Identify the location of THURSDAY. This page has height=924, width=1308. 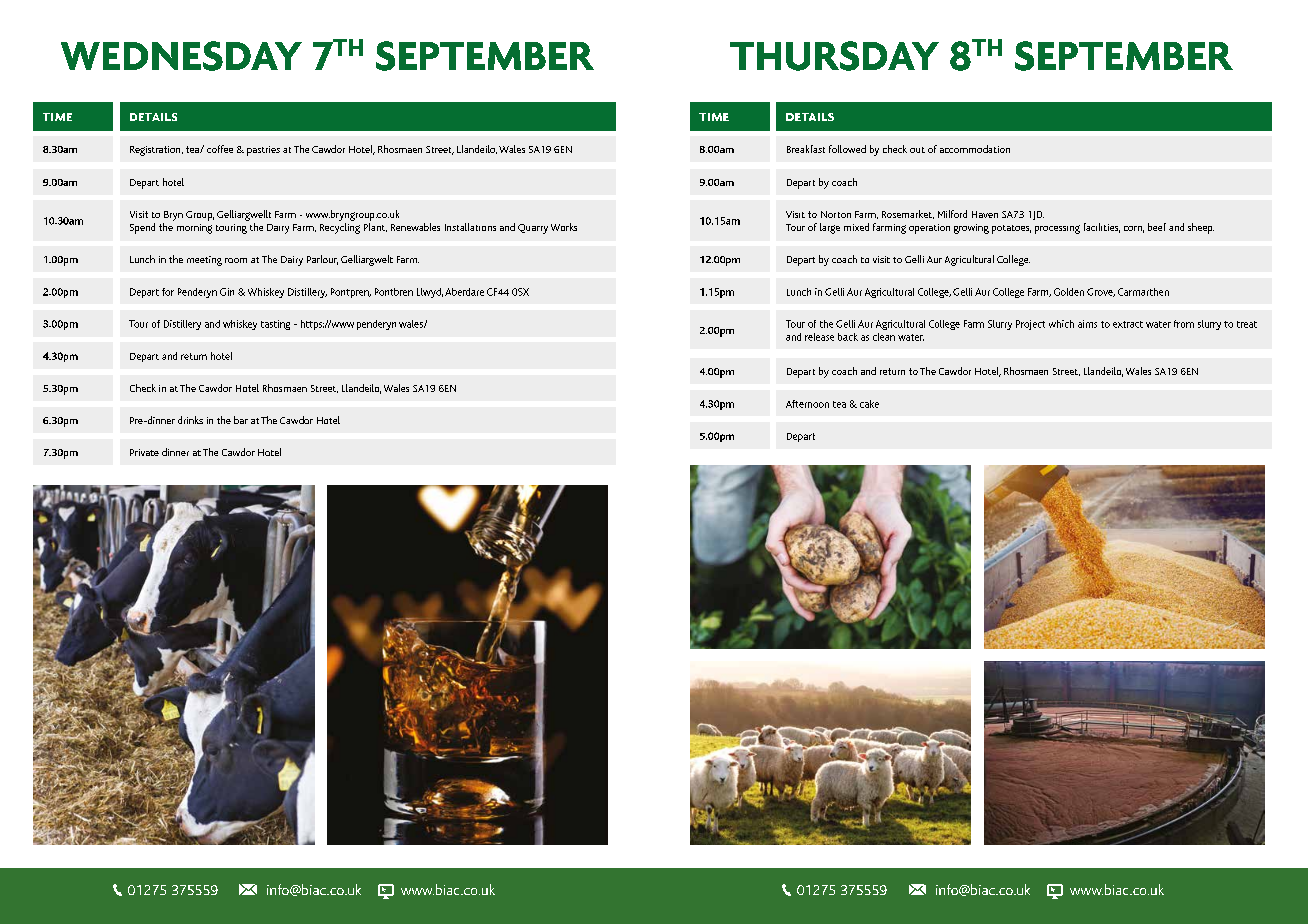
(834, 56).
